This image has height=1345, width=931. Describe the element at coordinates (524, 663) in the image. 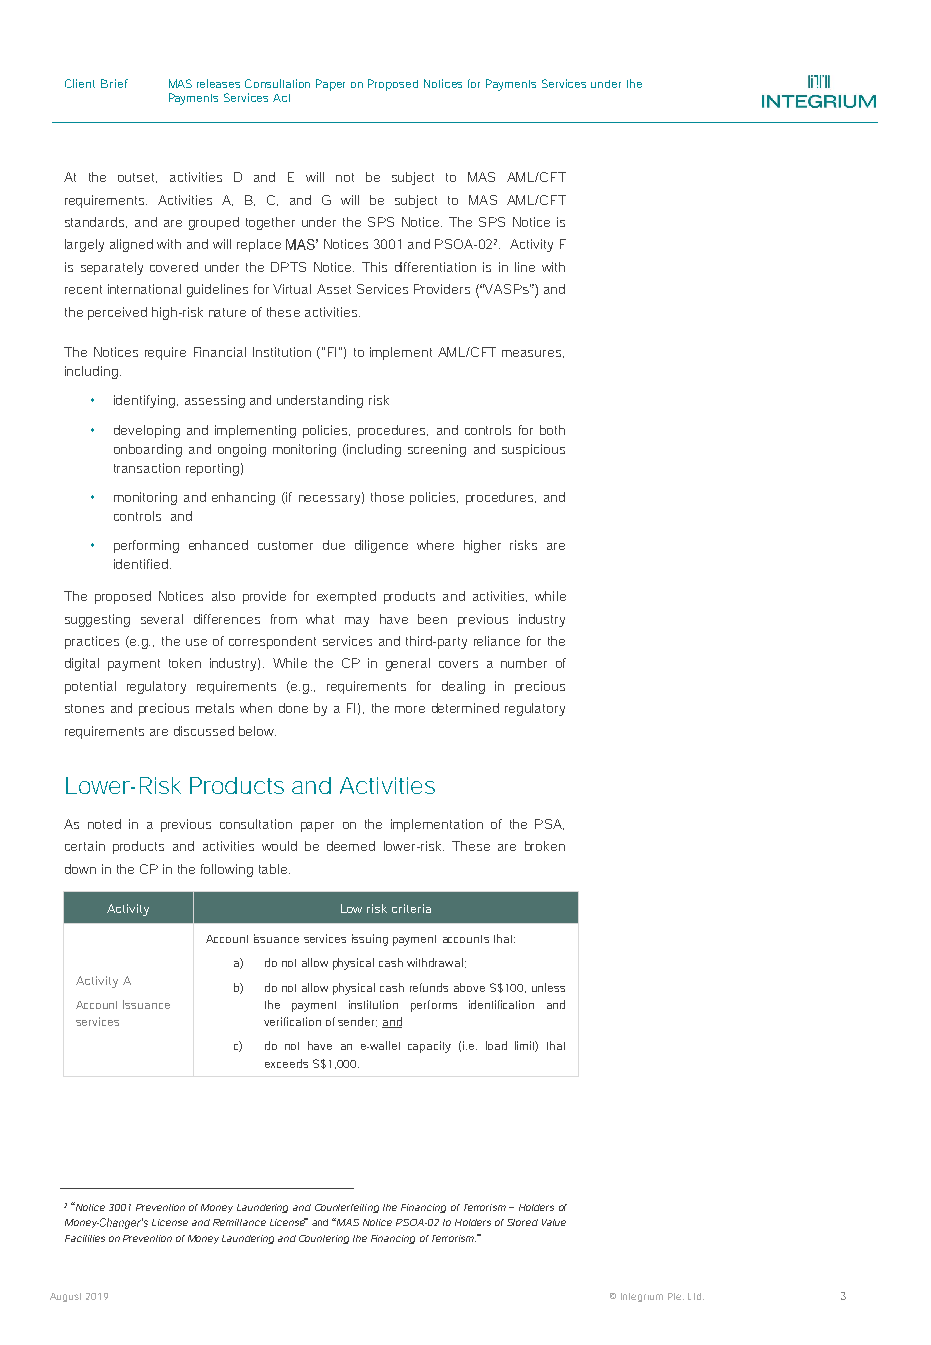

I see `number` at that location.
